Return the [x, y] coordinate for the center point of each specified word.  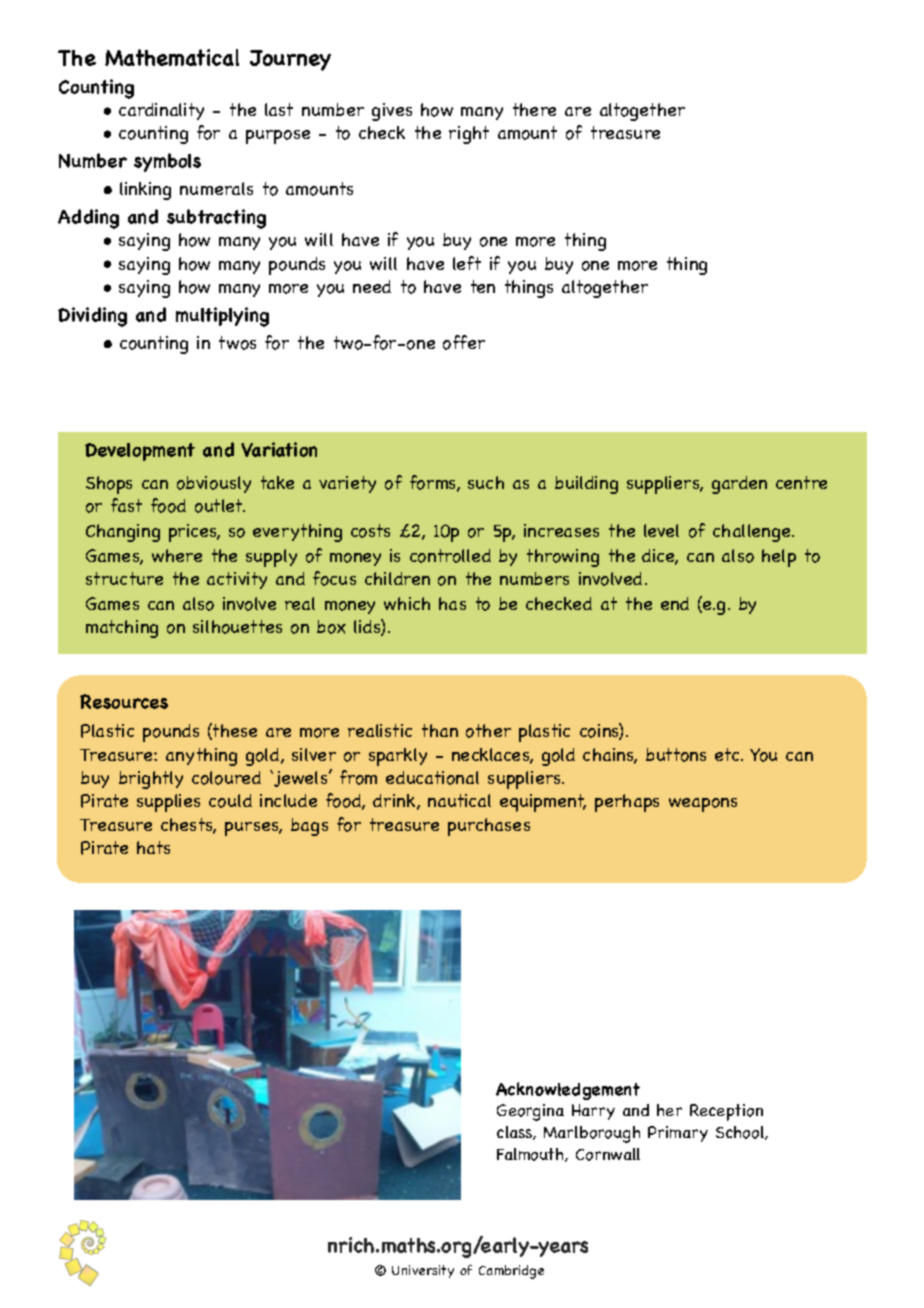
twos [237, 343]
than [440, 730]
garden [739, 485]
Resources [124, 701]
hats [153, 847]
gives [392, 112]
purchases [489, 827]
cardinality [161, 111]
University [423, 1271]
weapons [703, 805]
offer [464, 342]
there [534, 109]
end [675, 603]
